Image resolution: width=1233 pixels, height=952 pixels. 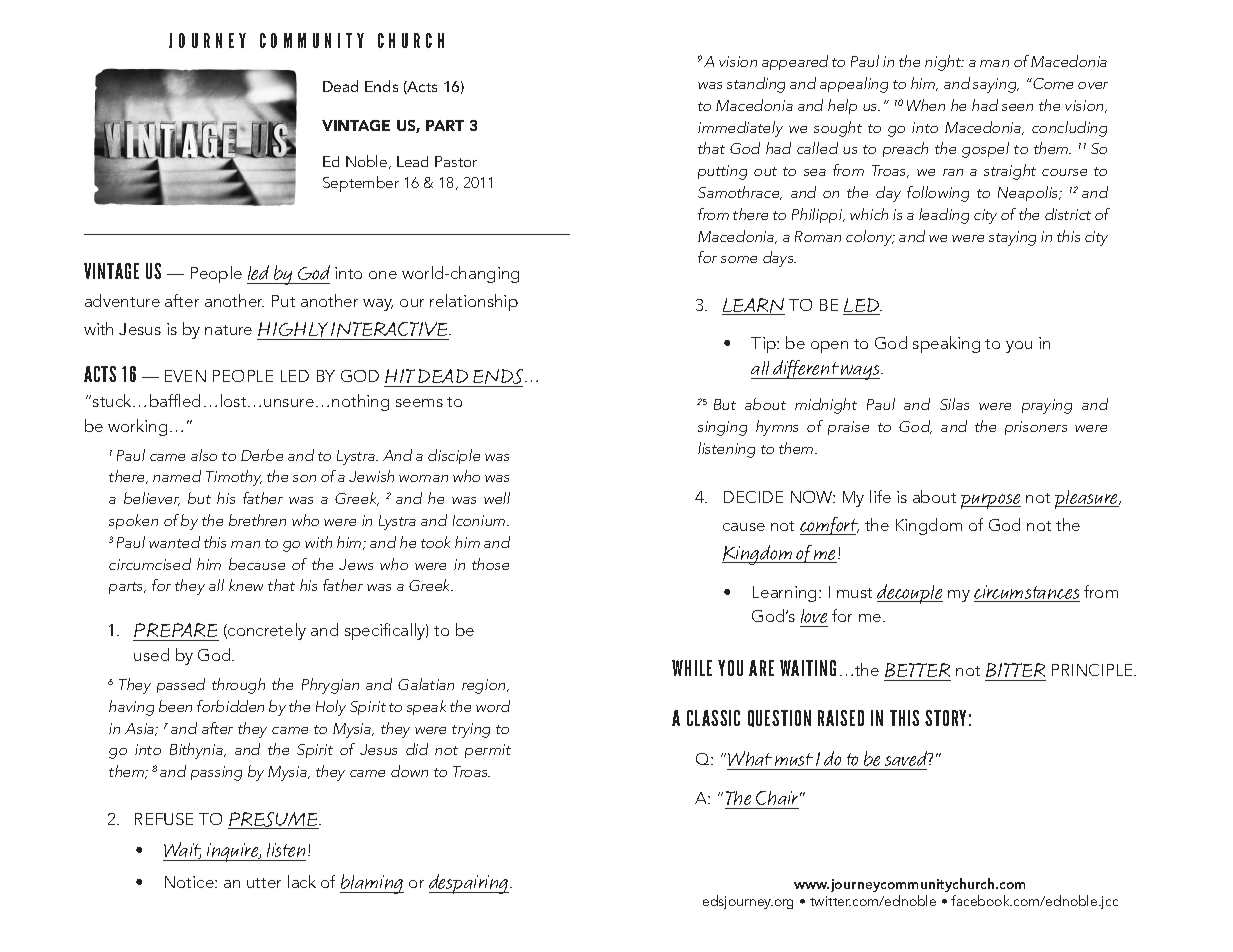 What do you see at coordinates (996, 85) in the document?
I see `saying` at bounding box center [996, 85].
